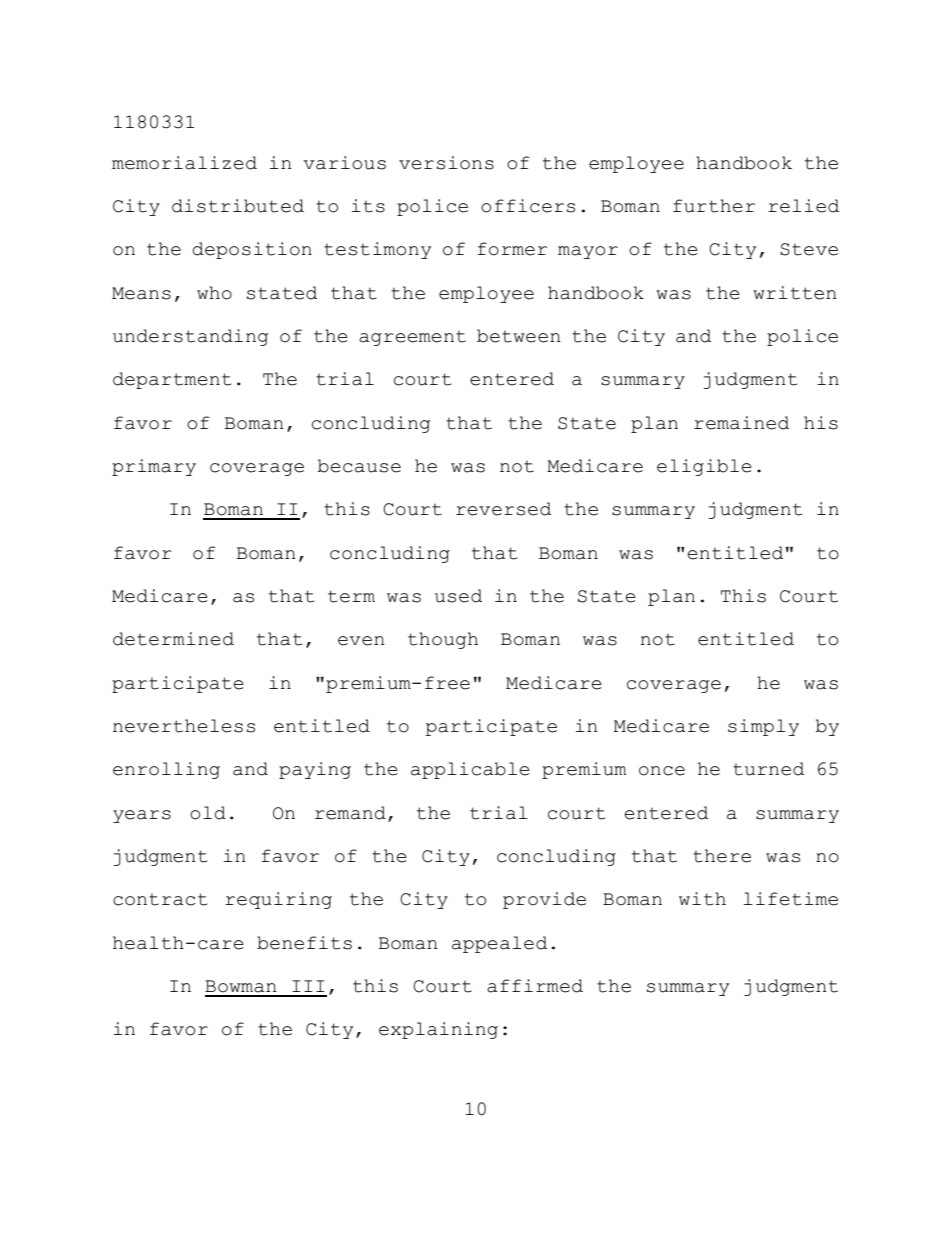 The image size is (952, 1233). What do you see at coordinates (238, 206) in the screenshot?
I see `distributed` at bounding box center [238, 206].
